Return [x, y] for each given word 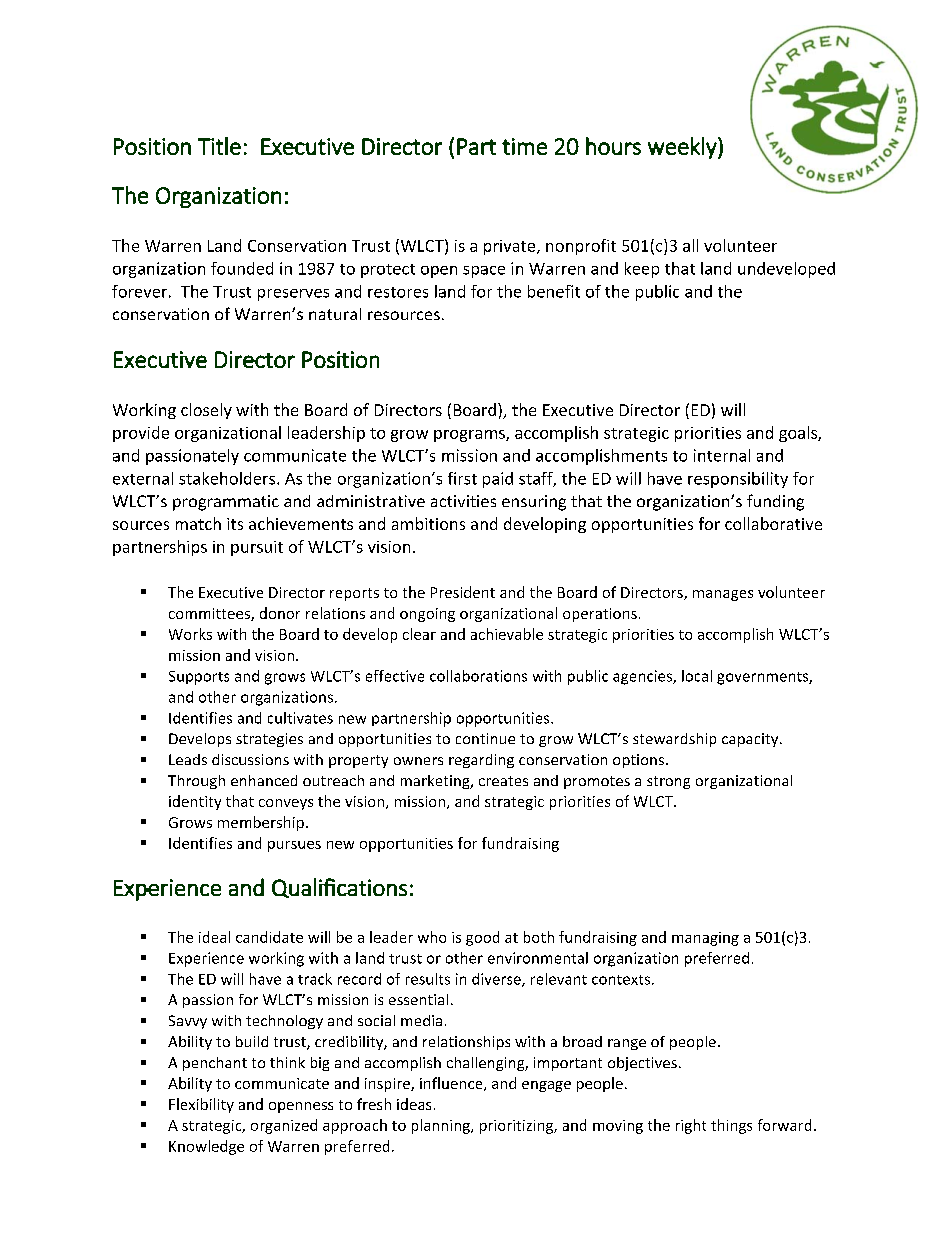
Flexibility [201, 1105]
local [697, 676]
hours [613, 146]
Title [219, 146]
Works [190, 634]
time [524, 146]
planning [442, 1126]
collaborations [478, 676]
